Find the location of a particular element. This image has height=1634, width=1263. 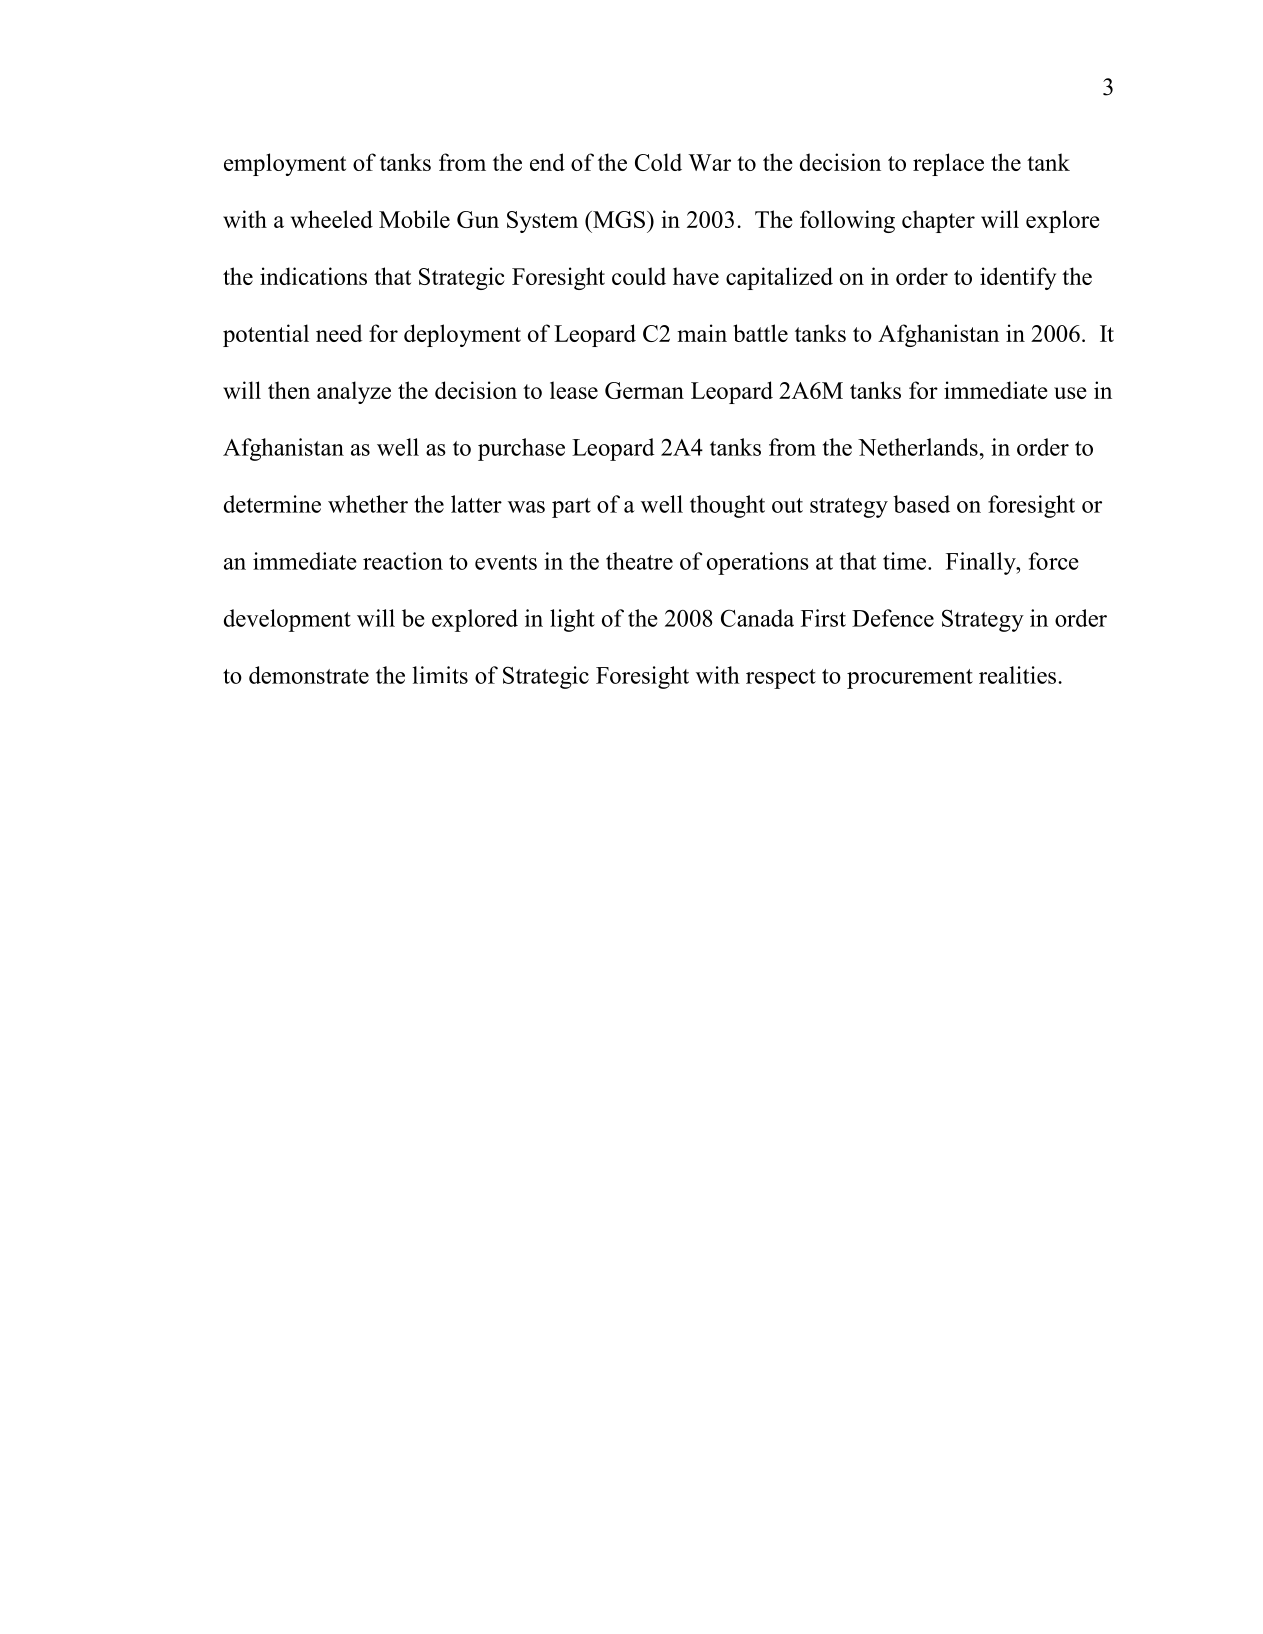

respect is located at coordinates (781, 679).
